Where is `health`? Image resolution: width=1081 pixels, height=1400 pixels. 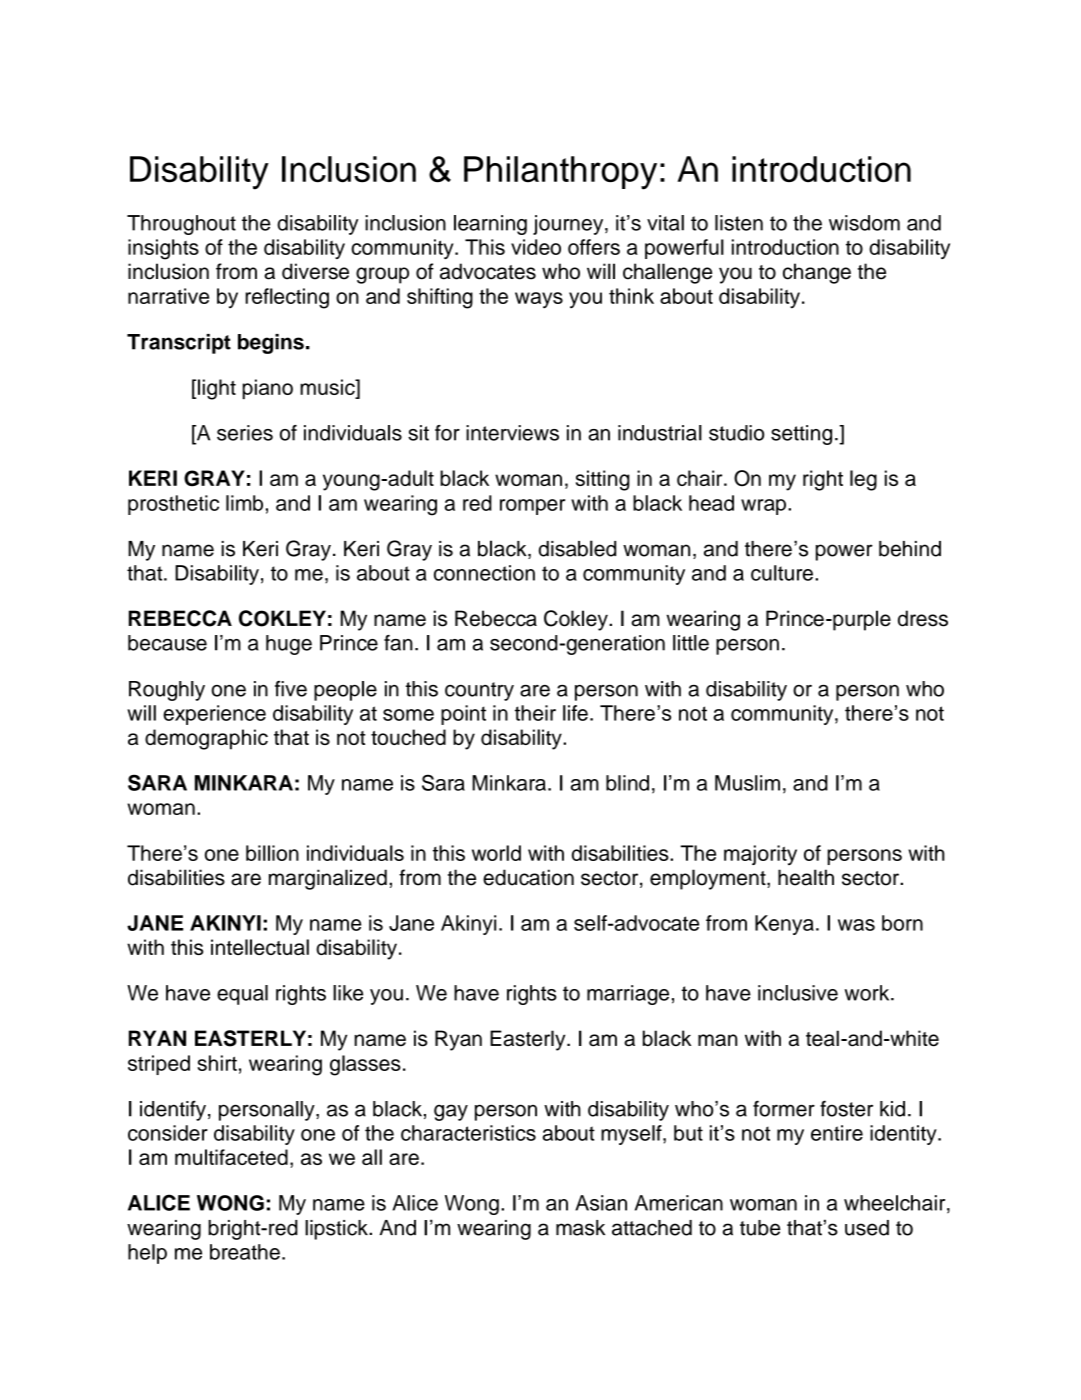 health is located at coordinates (806, 877).
